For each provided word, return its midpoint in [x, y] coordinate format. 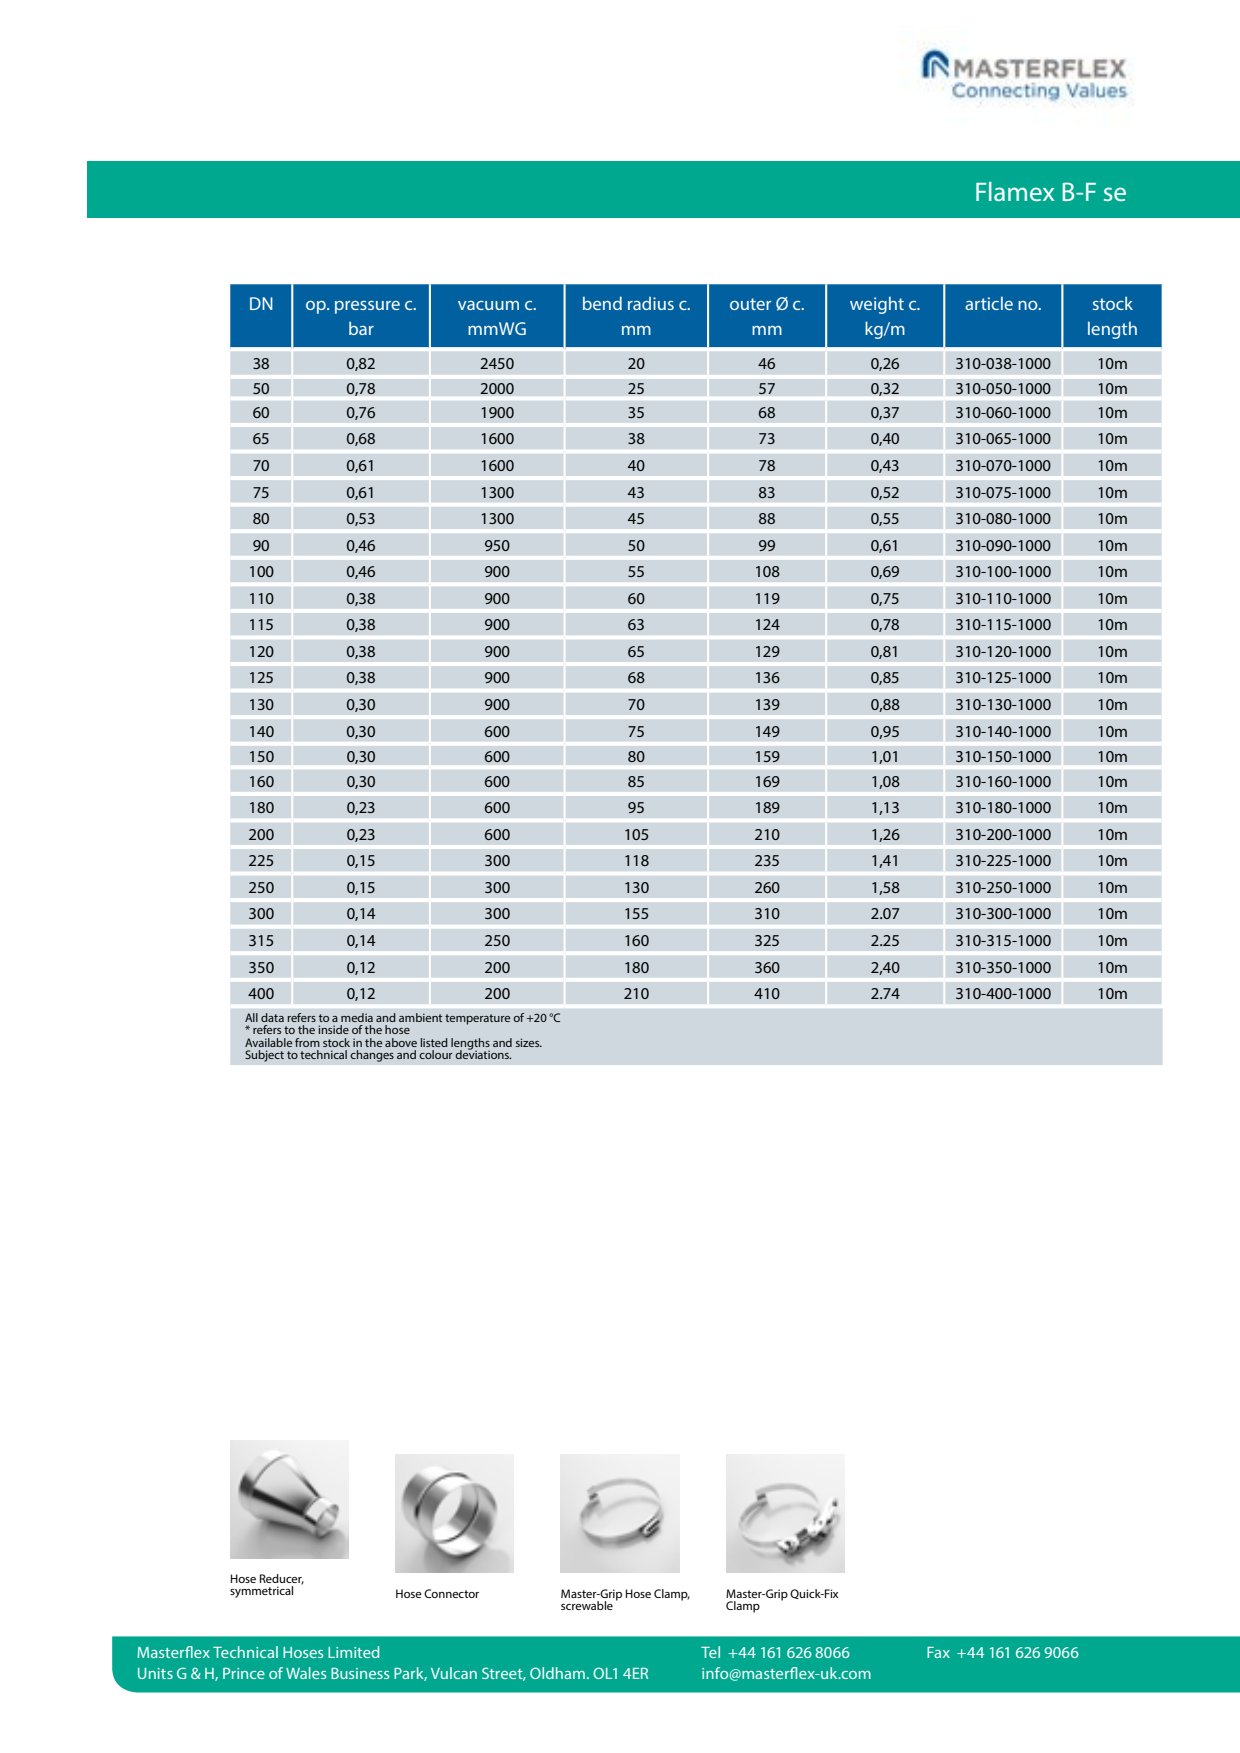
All [251, 1017]
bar [361, 328]
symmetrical [261, 1592]
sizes [529, 1042]
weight [877, 305]
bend [602, 303]
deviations [483, 1053]
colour [436, 1054]
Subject [264, 1056]
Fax [938, 1652]
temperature [477, 1019]
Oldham [557, 1673]
